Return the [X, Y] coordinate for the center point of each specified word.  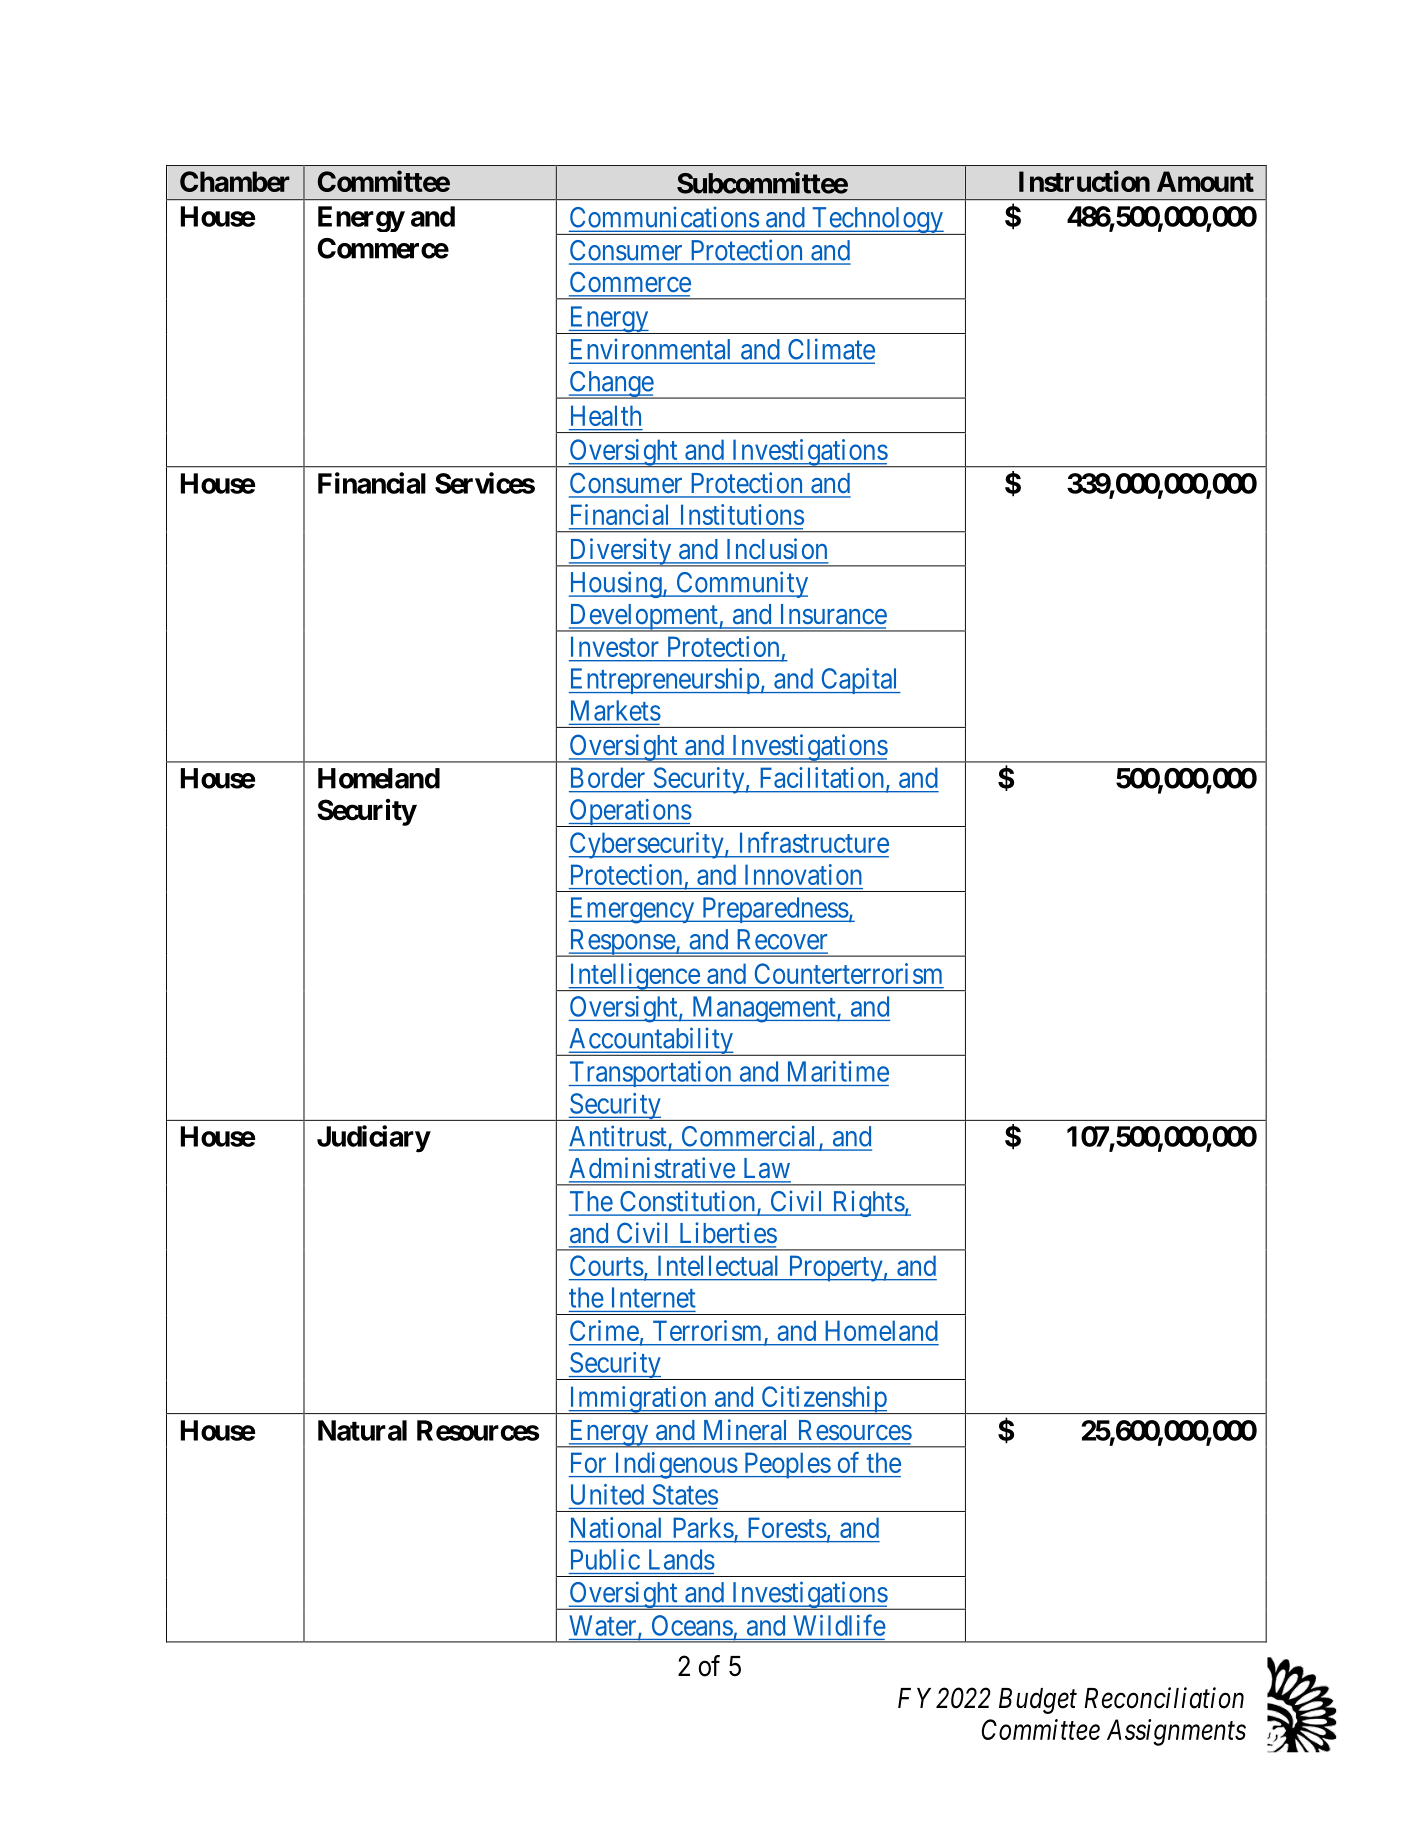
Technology [877, 221]
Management [763, 1009]
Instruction [1084, 181]
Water [604, 1626]
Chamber [235, 181]
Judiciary [373, 1139]
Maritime [838, 1071]
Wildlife [839, 1625]
